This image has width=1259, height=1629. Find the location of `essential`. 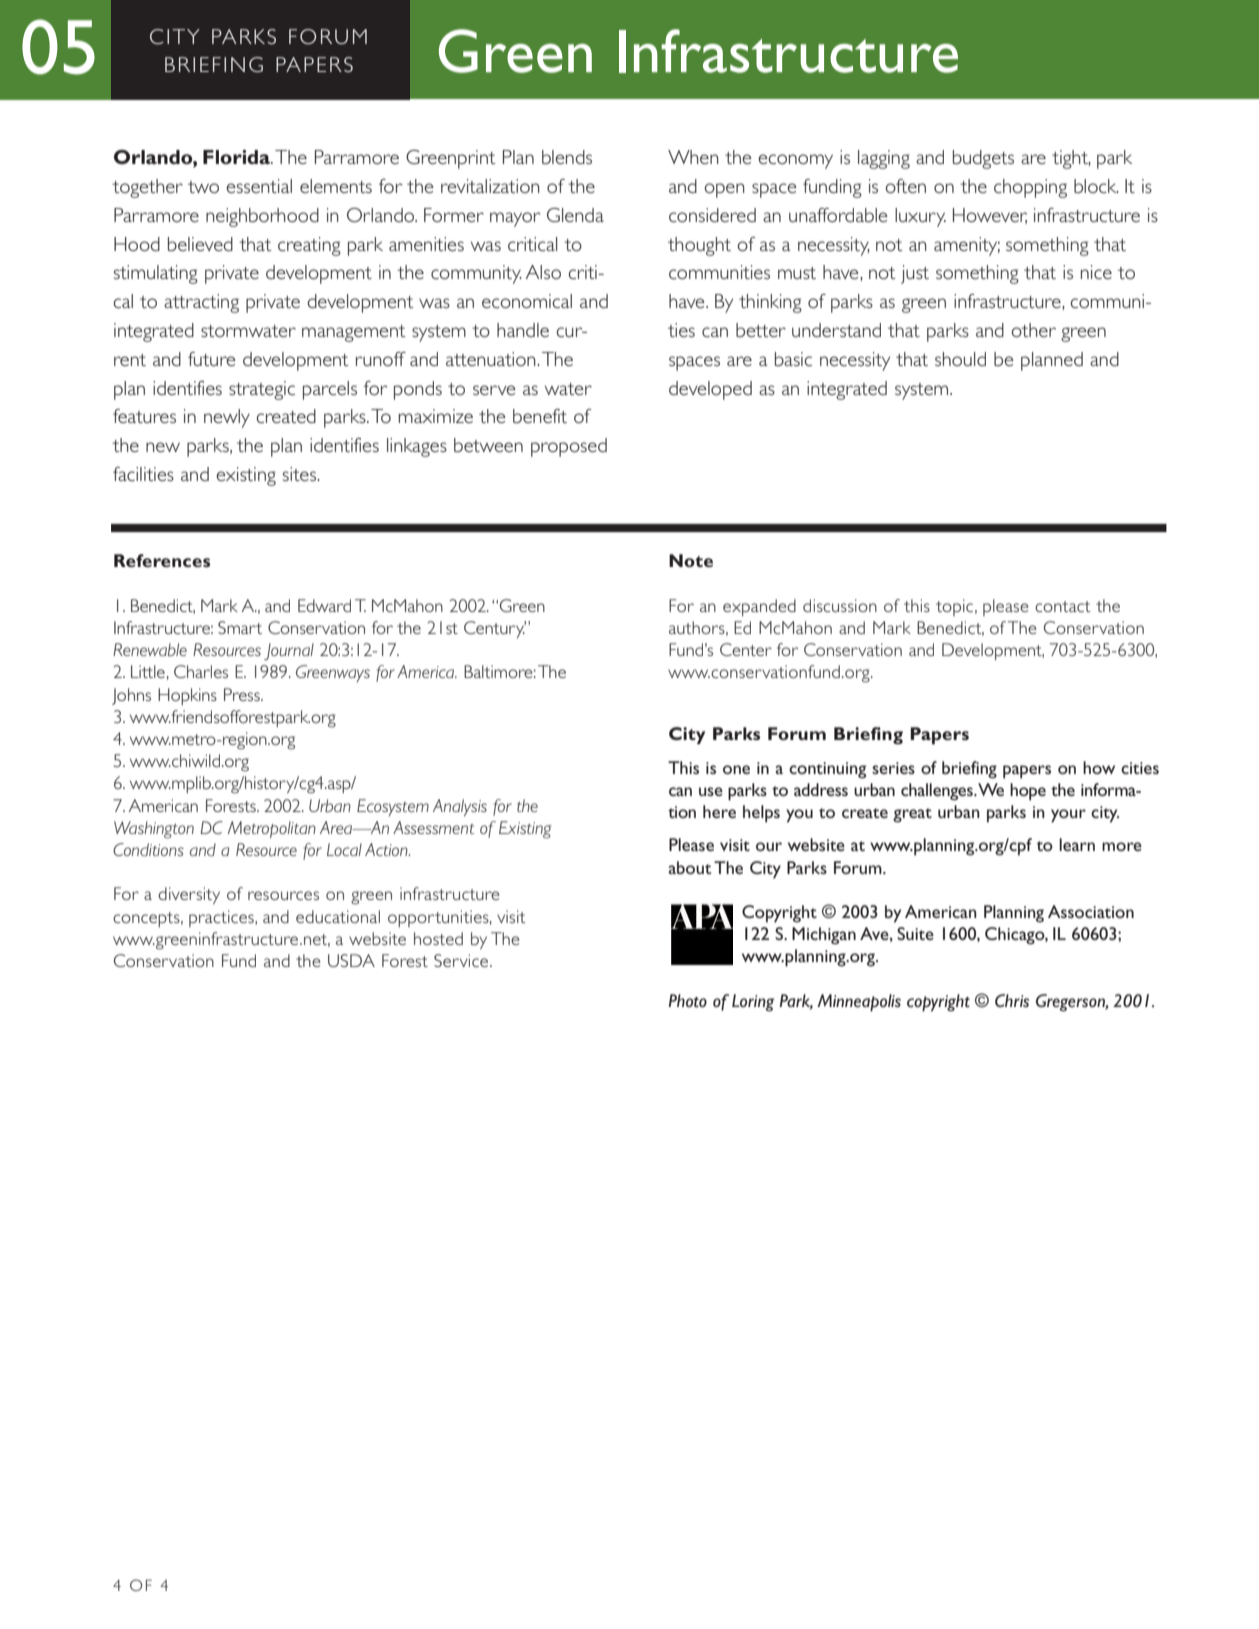

essential is located at coordinates (259, 186).
